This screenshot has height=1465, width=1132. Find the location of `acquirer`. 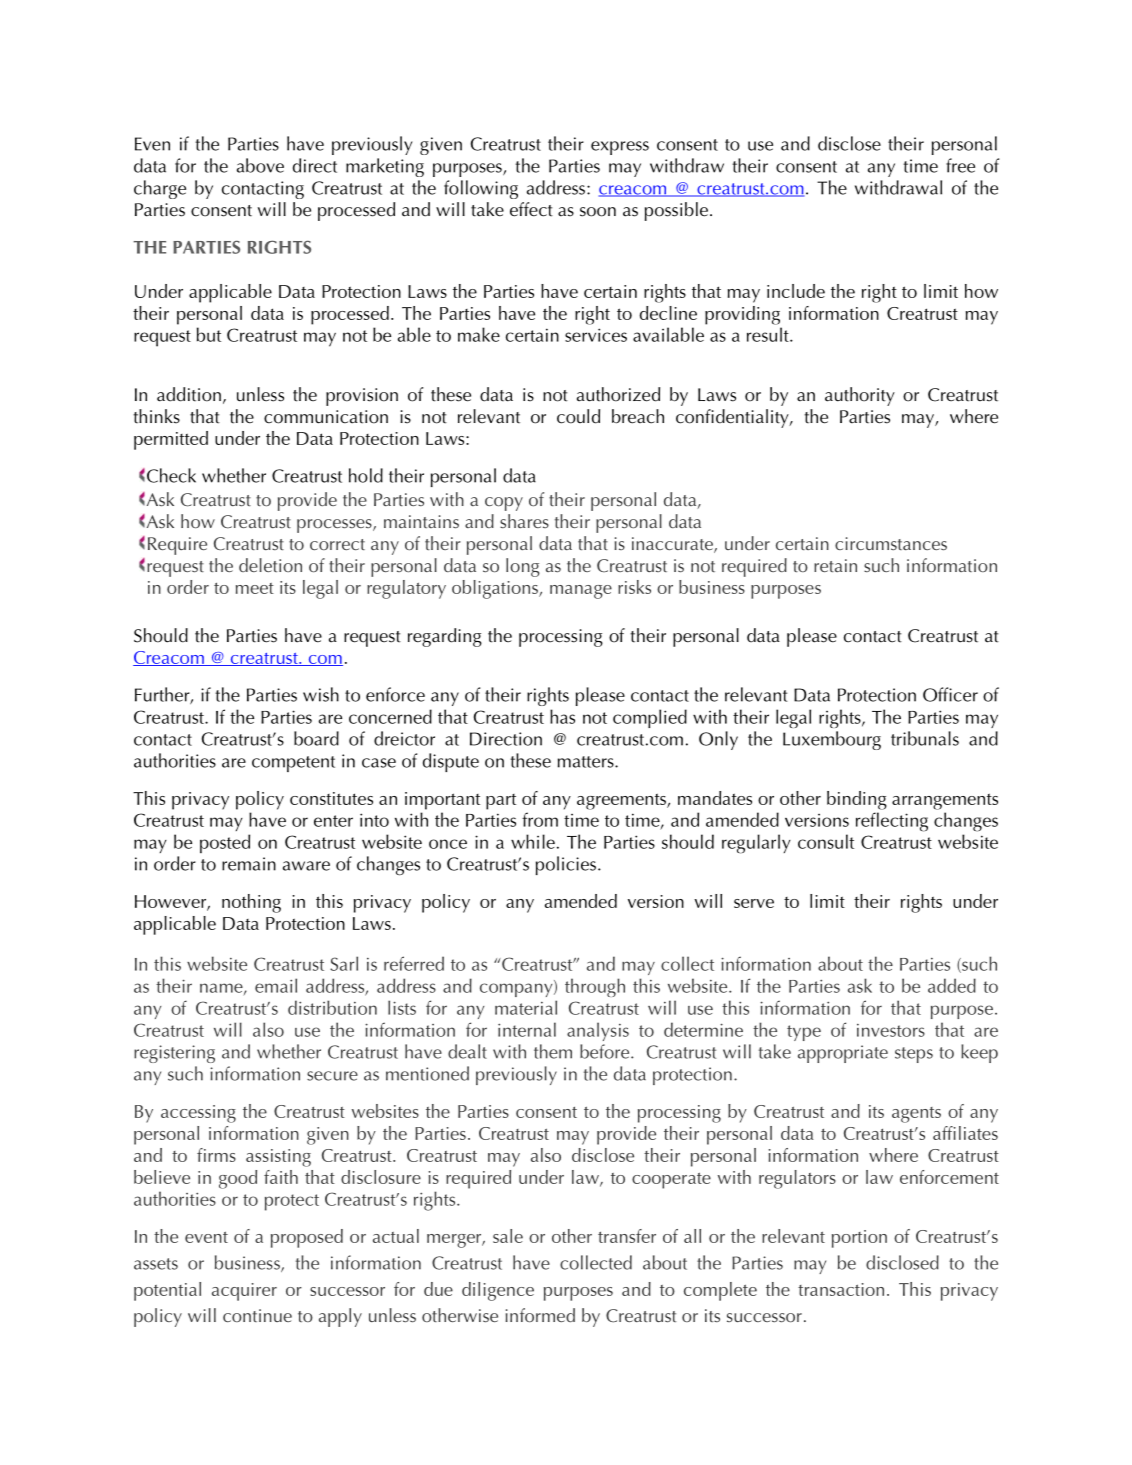

acquirer is located at coordinates (244, 1292).
